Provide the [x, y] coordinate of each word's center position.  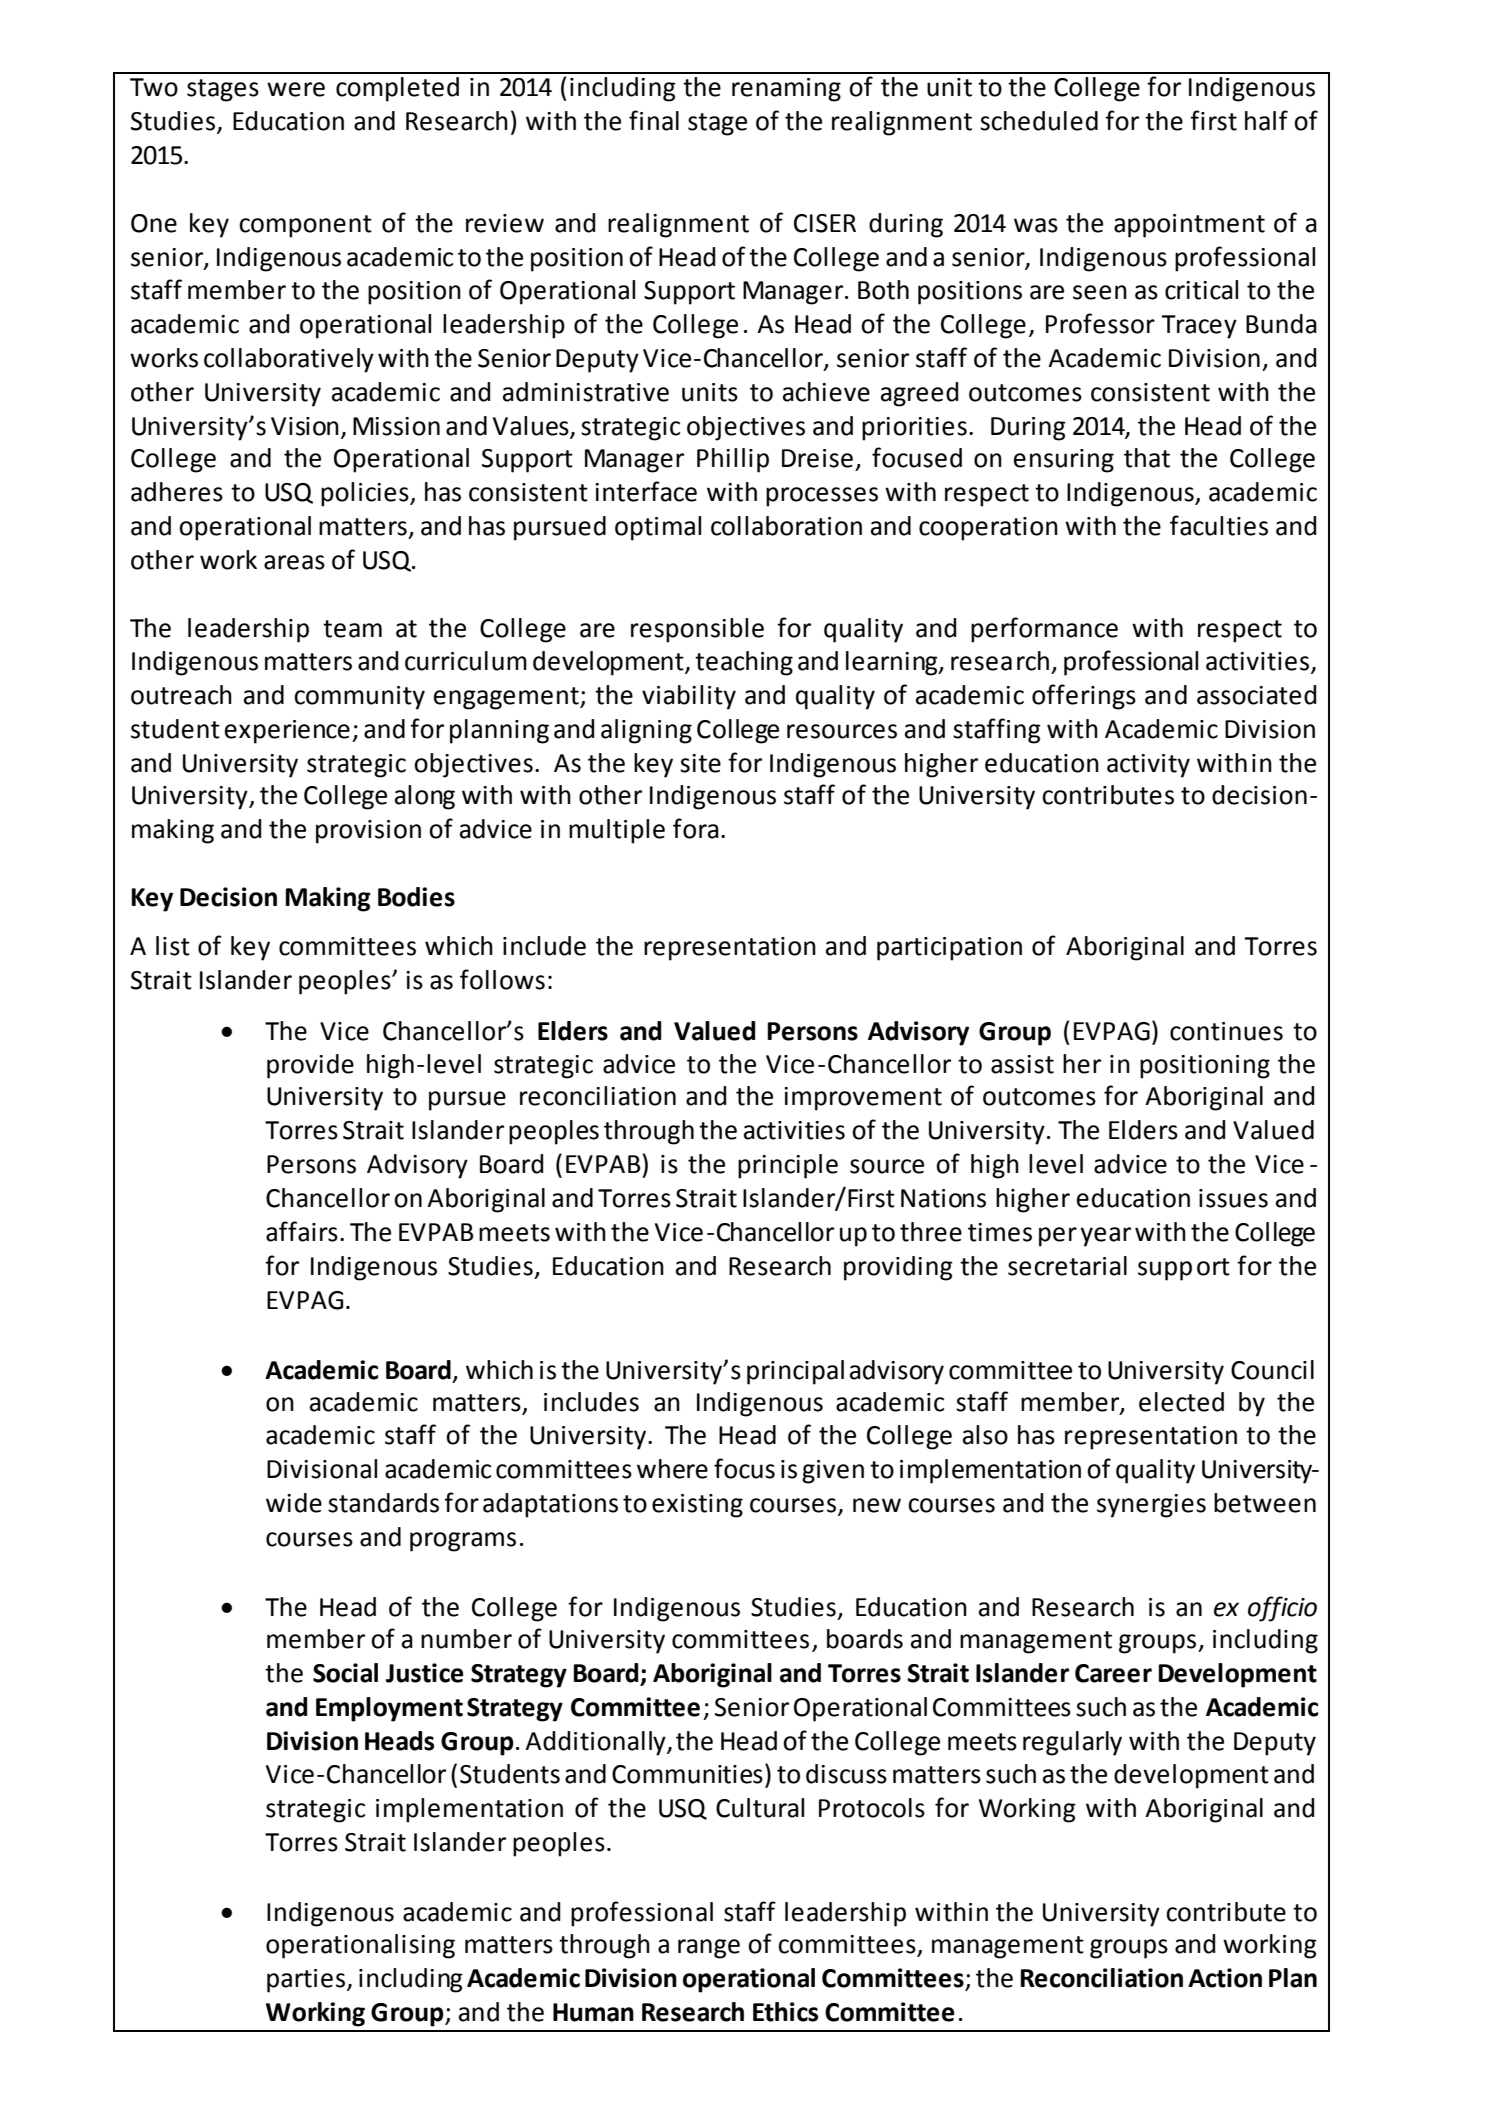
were [296, 89]
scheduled [1039, 121]
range [709, 1949]
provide [310, 1066]
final [654, 120]
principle [788, 1166]
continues [1226, 1031]
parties [306, 1981]
